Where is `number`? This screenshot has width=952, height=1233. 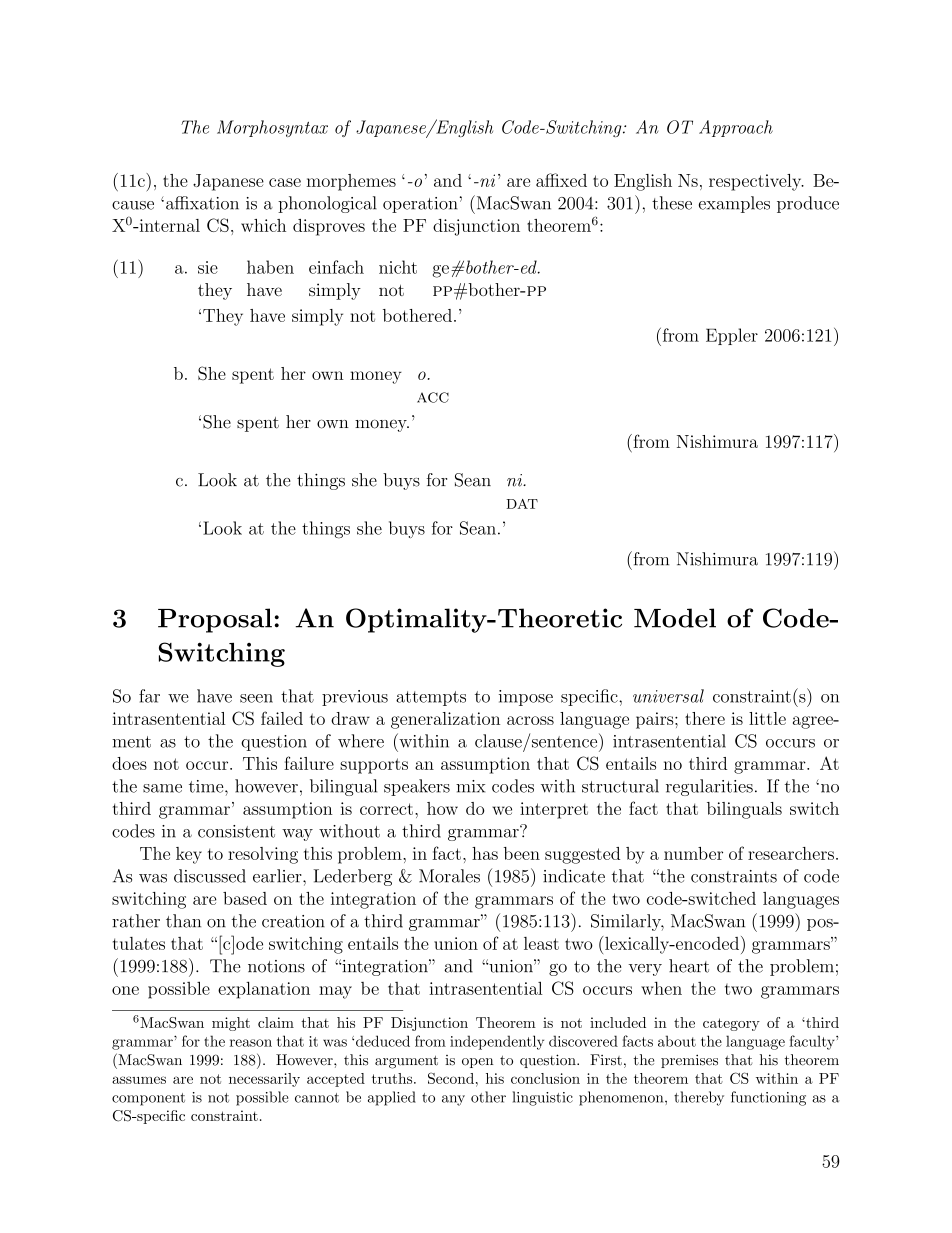
number is located at coordinates (693, 853).
